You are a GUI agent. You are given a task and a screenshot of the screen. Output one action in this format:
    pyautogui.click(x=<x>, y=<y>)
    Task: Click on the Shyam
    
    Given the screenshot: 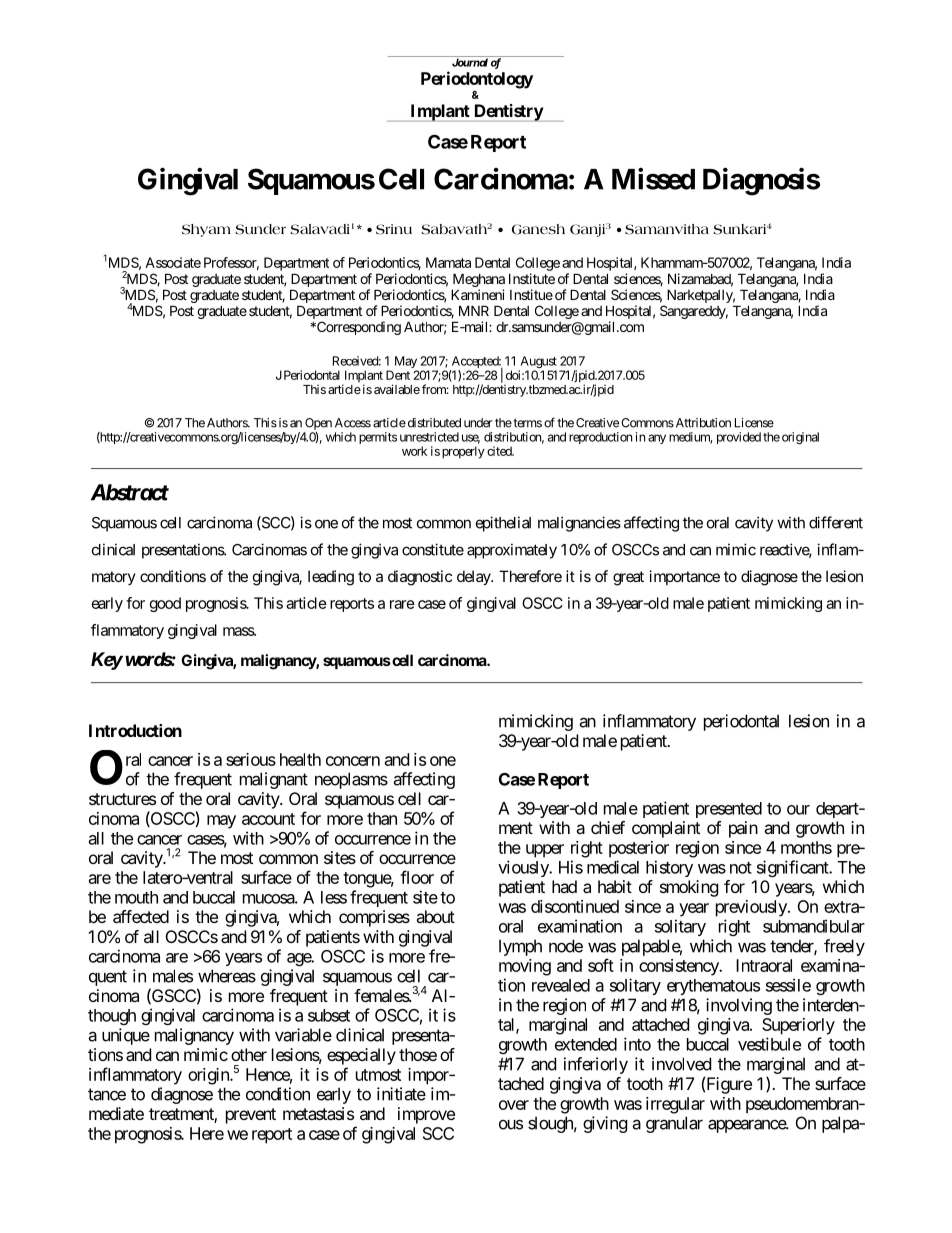 What is the action you would take?
    pyautogui.click(x=206, y=230)
